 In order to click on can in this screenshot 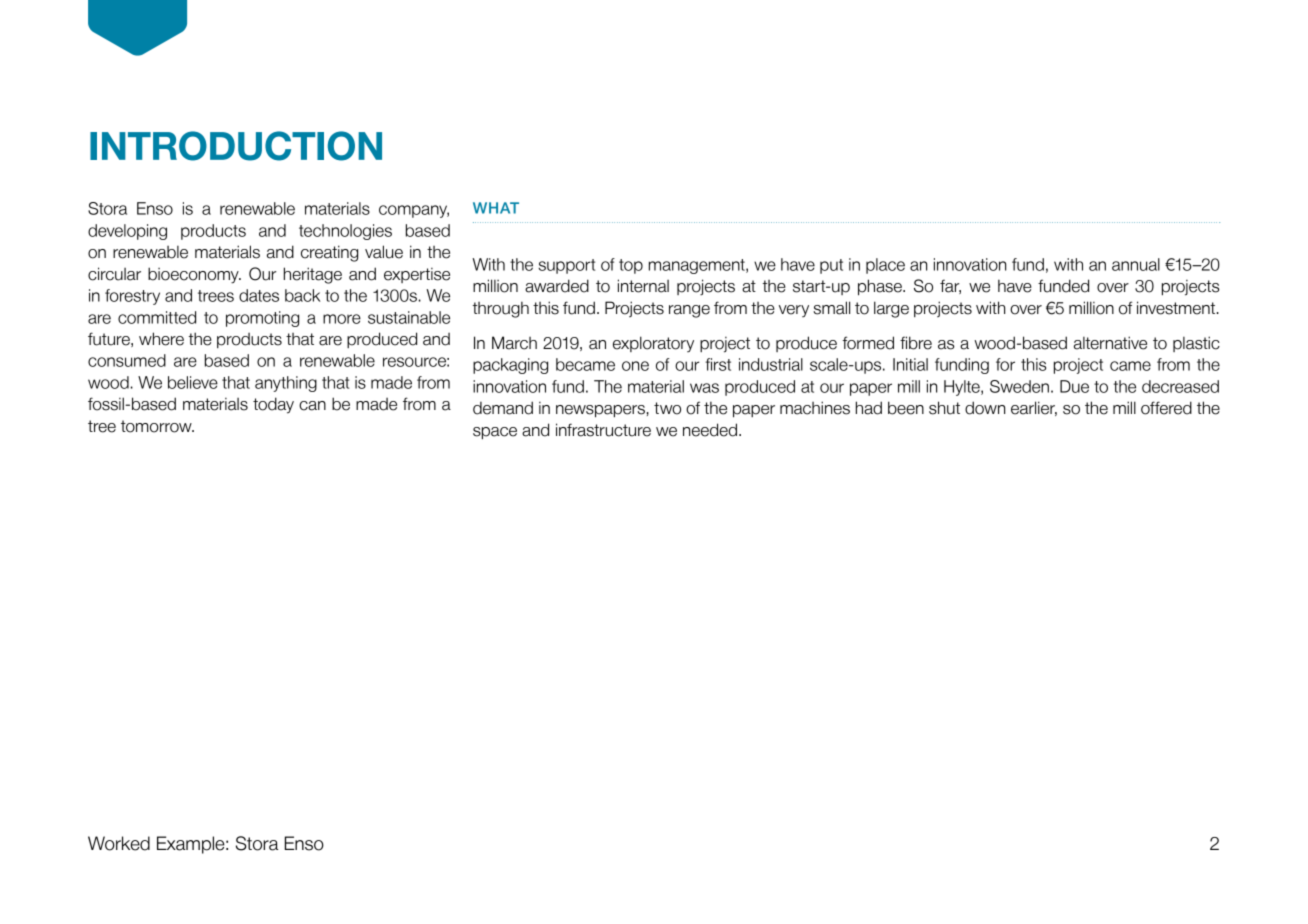, I will do `click(312, 406)`.
